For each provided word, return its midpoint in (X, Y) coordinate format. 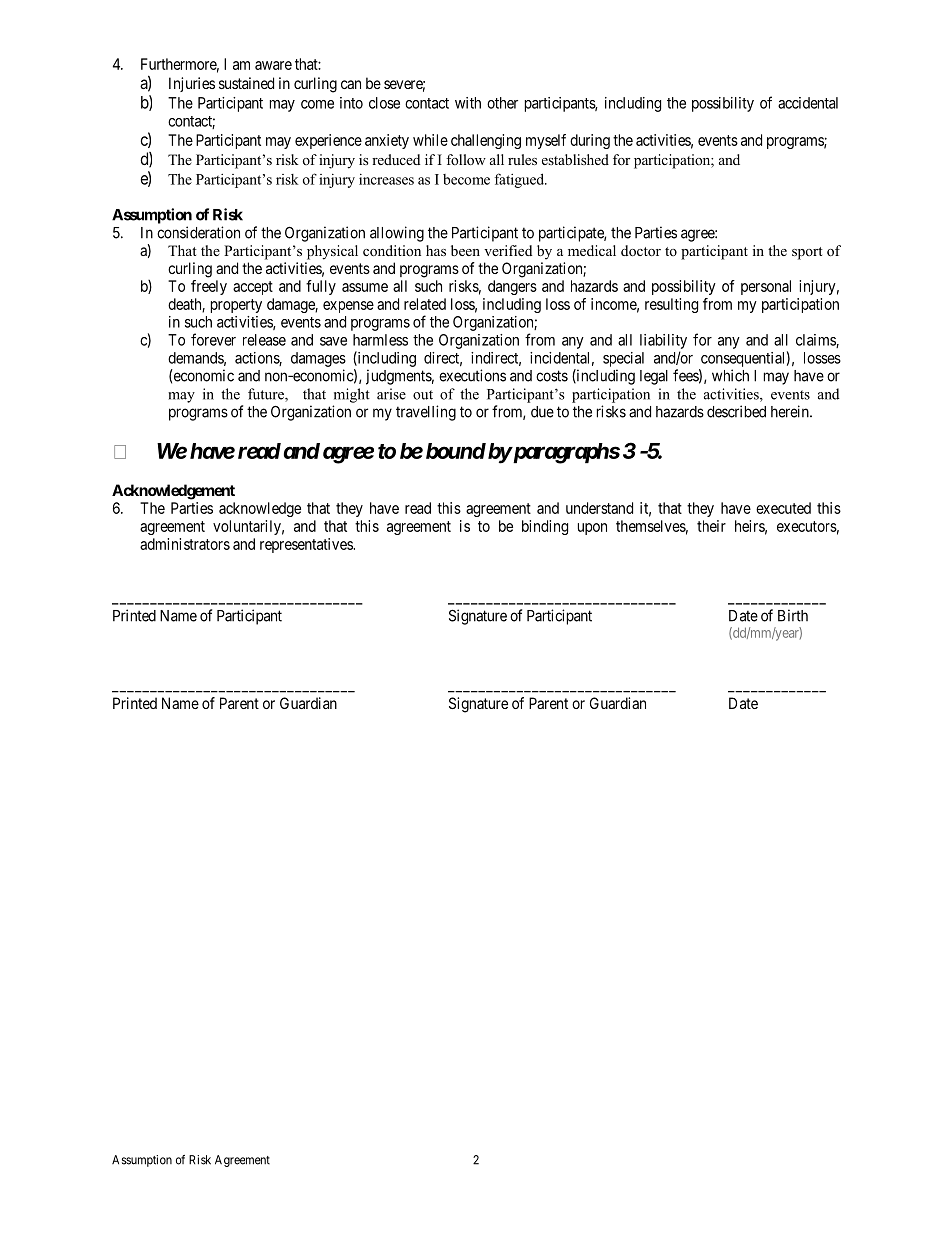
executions (472, 375)
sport (807, 253)
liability (663, 341)
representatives (307, 545)
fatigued (521, 180)
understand (599, 508)
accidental (808, 103)
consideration (198, 232)
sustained (246, 83)
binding (545, 527)
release (264, 340)
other (502, 103)
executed (783, 508)
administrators (185, 544)
